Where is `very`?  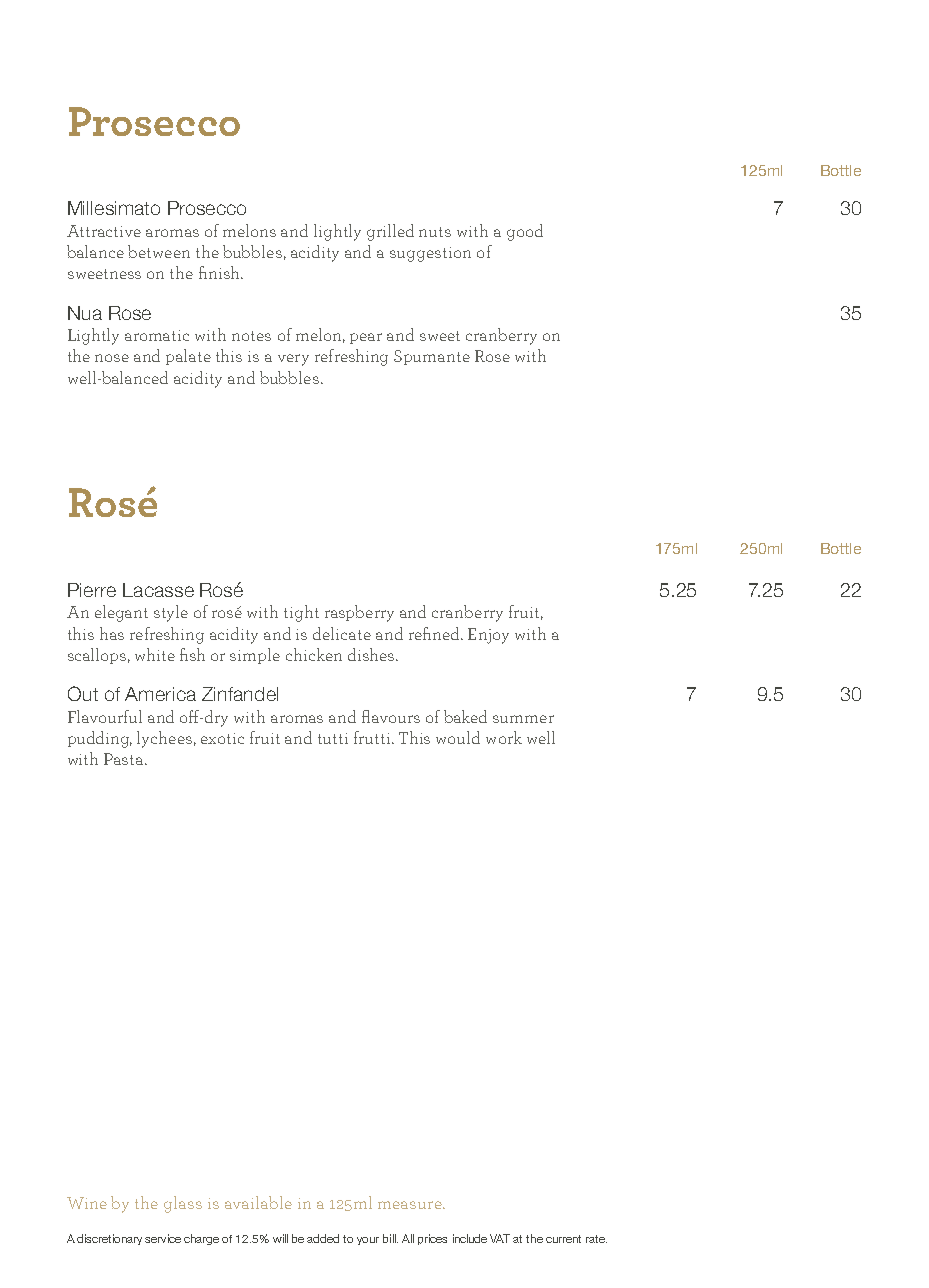 very is located at coordinates (293, 360).
